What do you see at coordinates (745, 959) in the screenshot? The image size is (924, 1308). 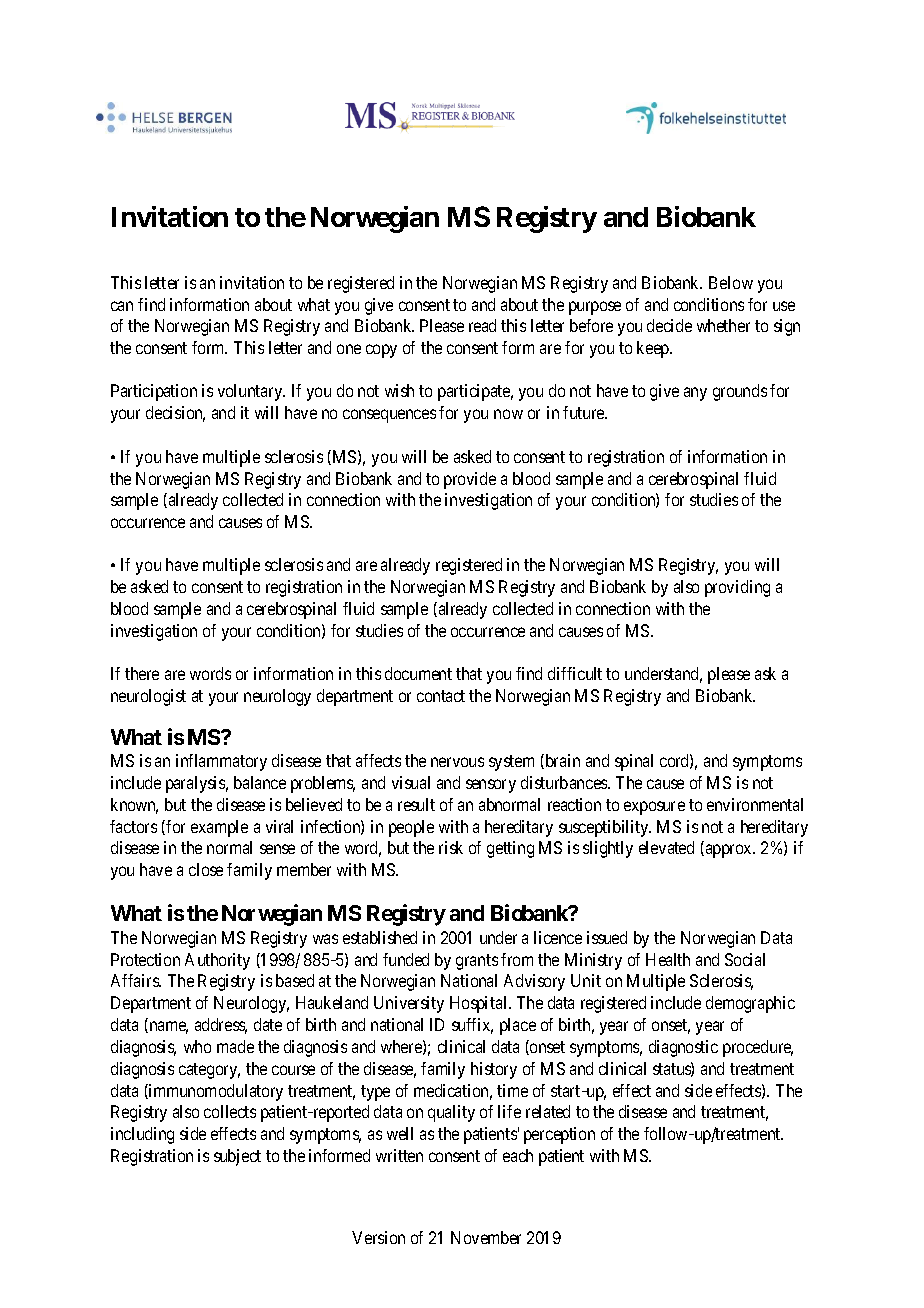 I see `Social` at bounding box center [745, 959].
